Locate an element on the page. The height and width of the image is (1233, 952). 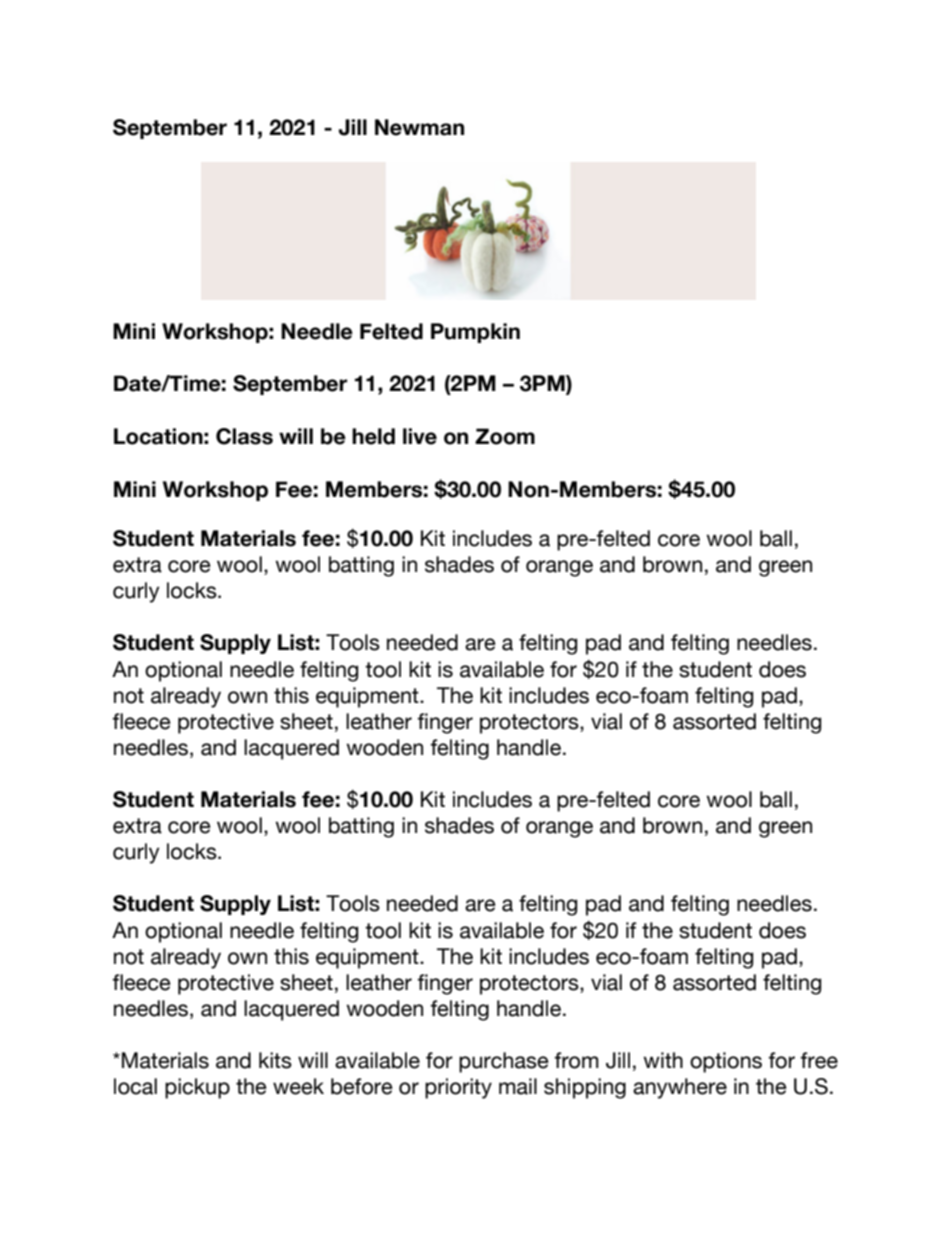
Newman is located at coordinates (419, 127).
